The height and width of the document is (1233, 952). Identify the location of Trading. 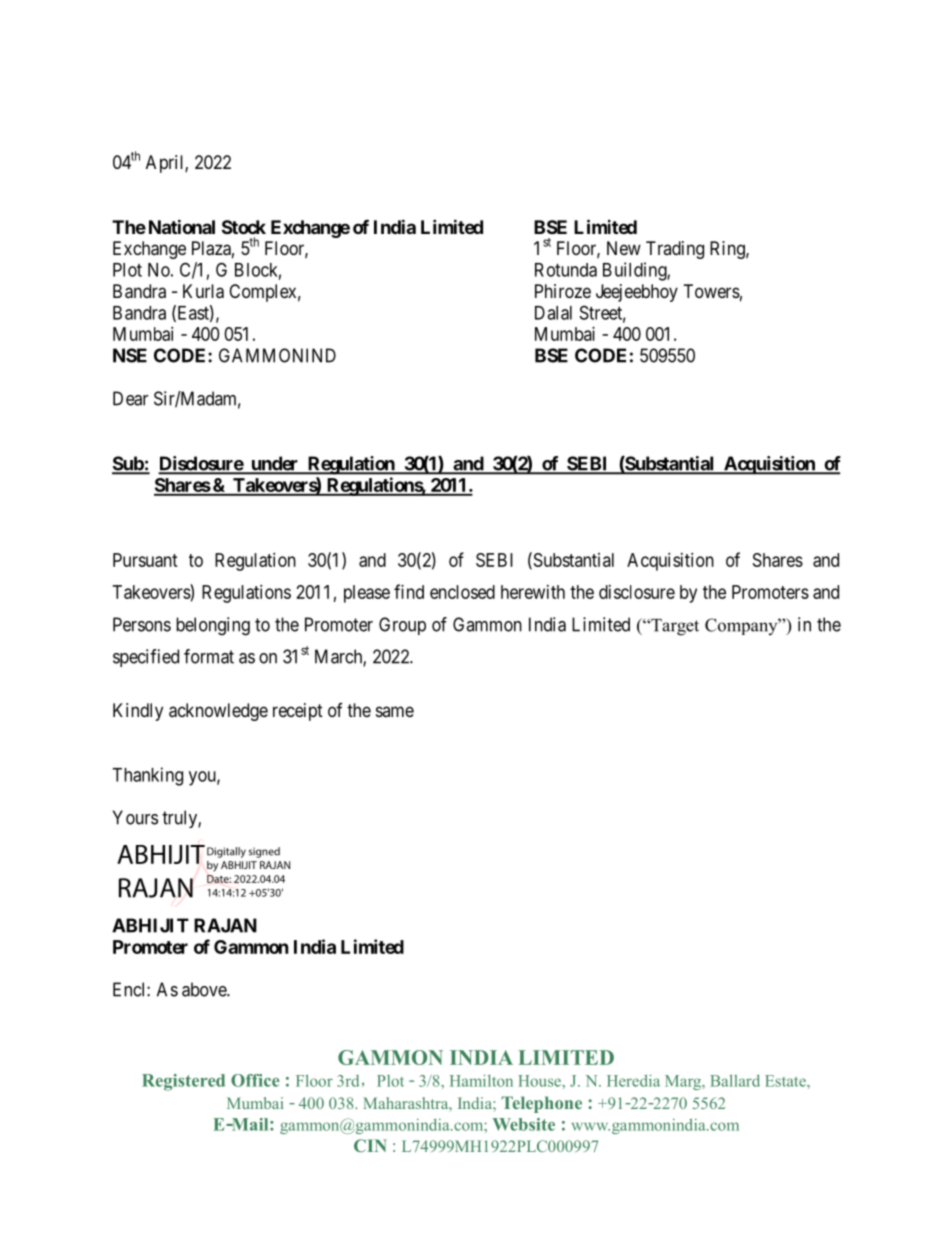
(675, 250).
